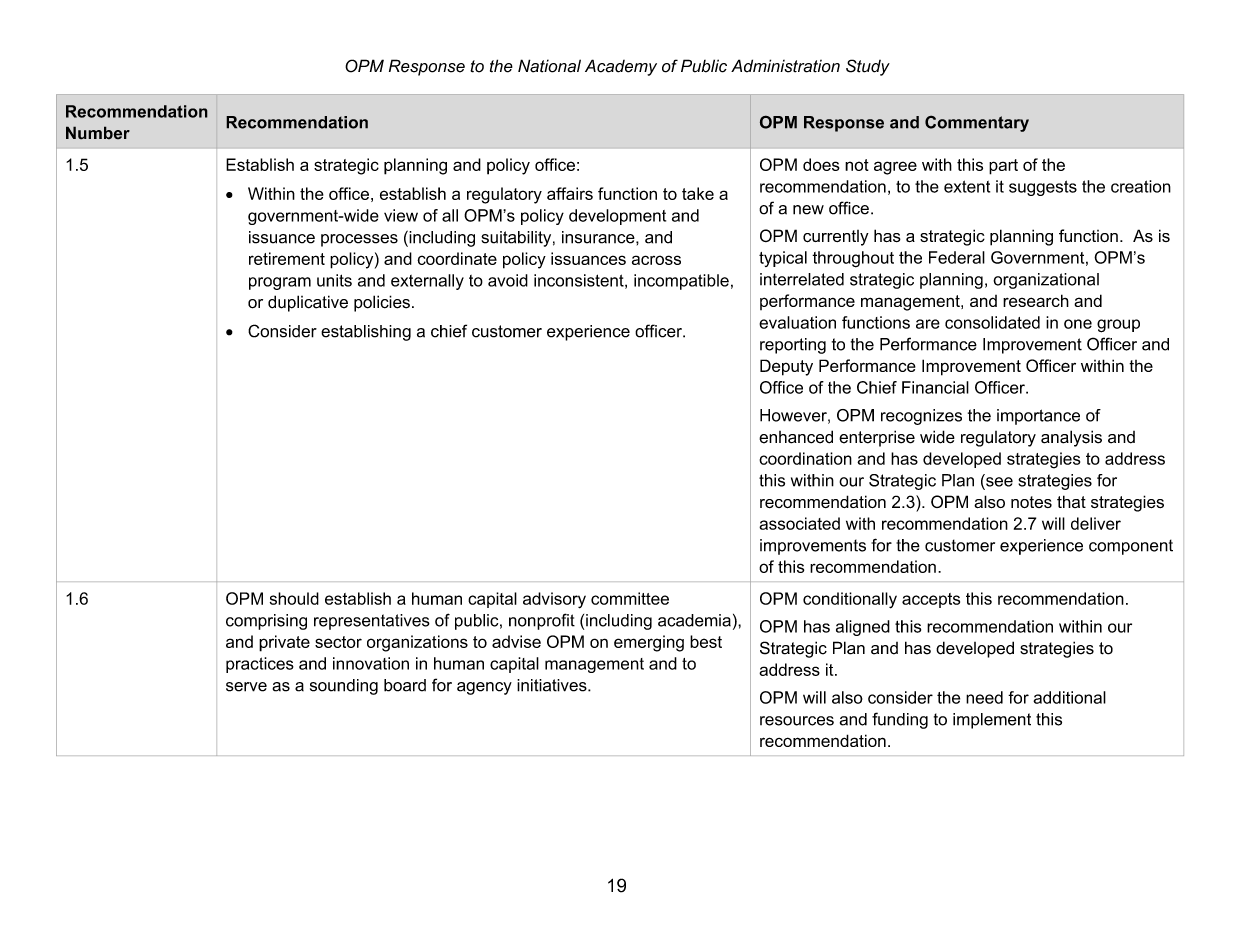 Image resolution: width=1233 pixels, height=952 pixels. Describe the element at coordinates (98, 133) in the page. I see `Number` at that location.
